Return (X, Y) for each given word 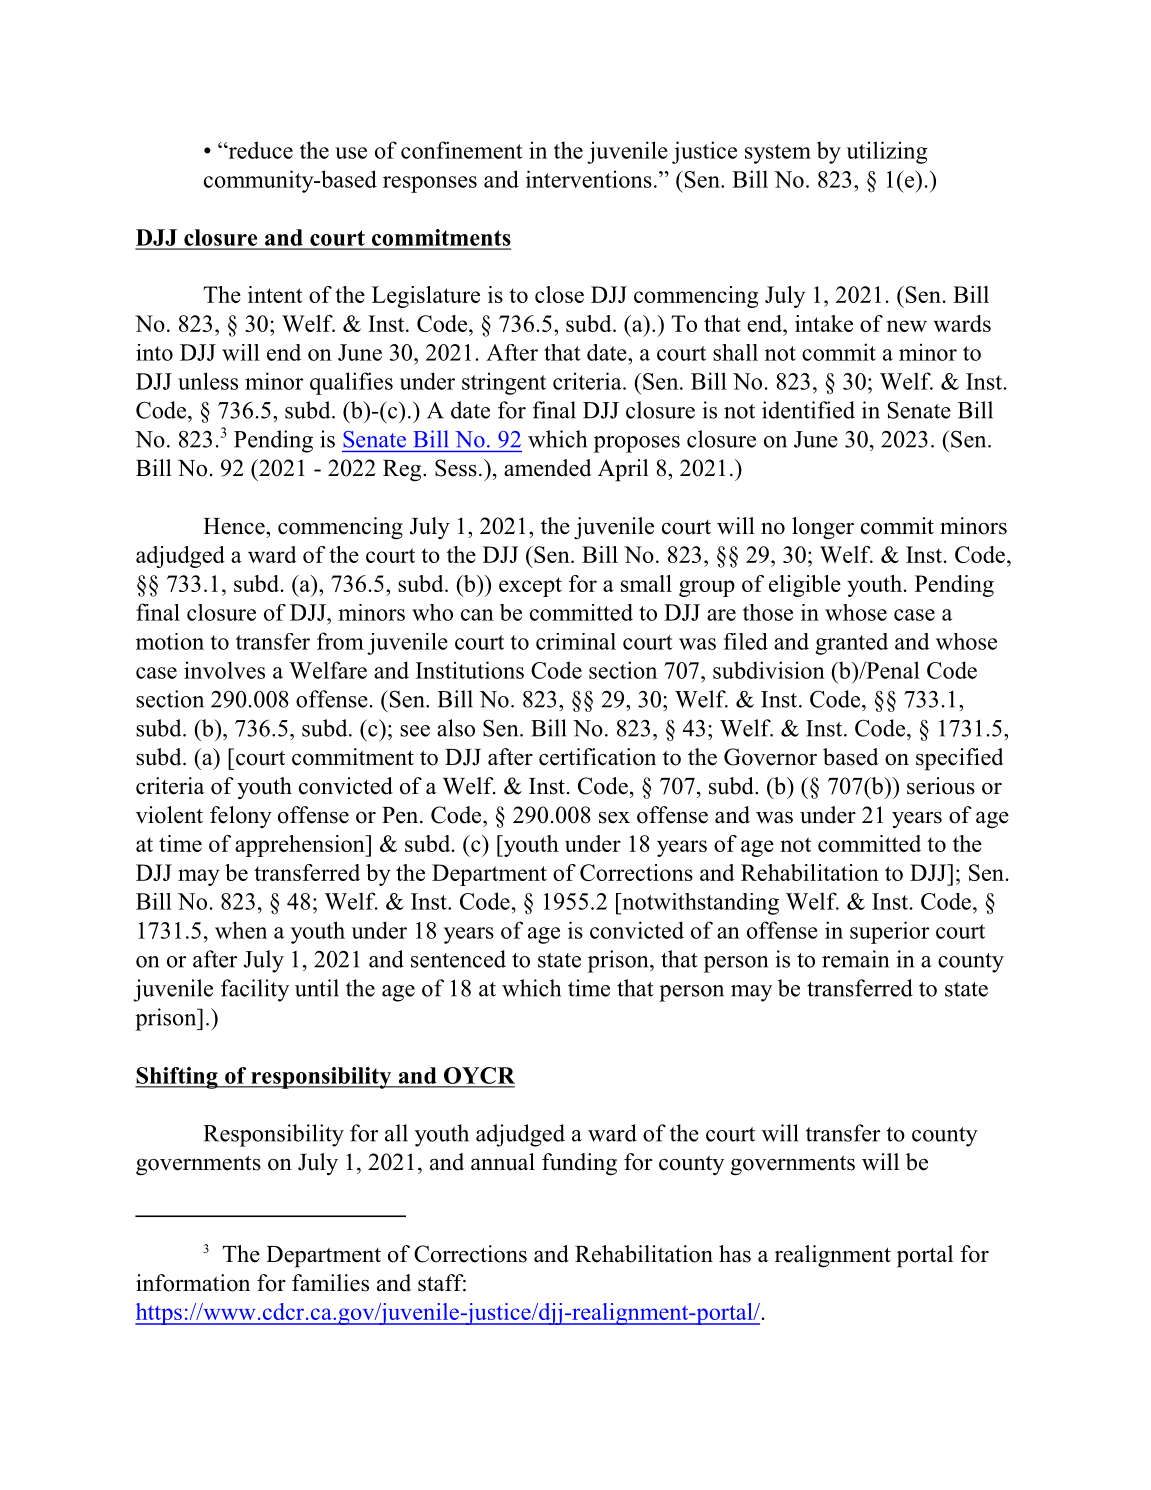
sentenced (458, 959)
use (351, 153)
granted (851, 644)
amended (547, 468)
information (193, 1283)
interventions (589, 179)
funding (579, 1164)
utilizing (887, 152)
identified (808, 410)
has (735, 1254)
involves (224, 670)
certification (597, 757)
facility (255, 990)
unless (208, 381)
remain (855, 959)
